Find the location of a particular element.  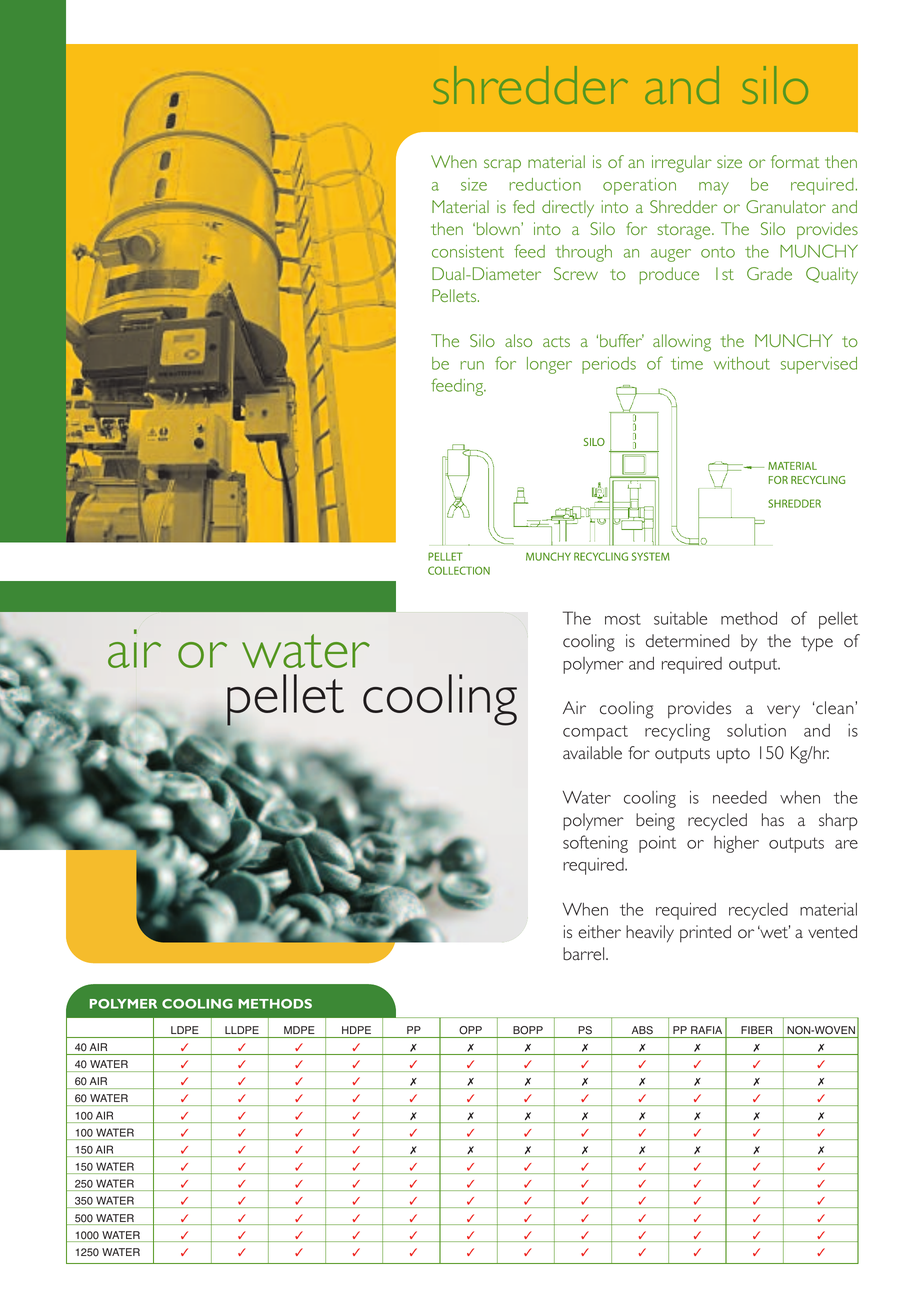

directly is located at coordinates (568, 208).
